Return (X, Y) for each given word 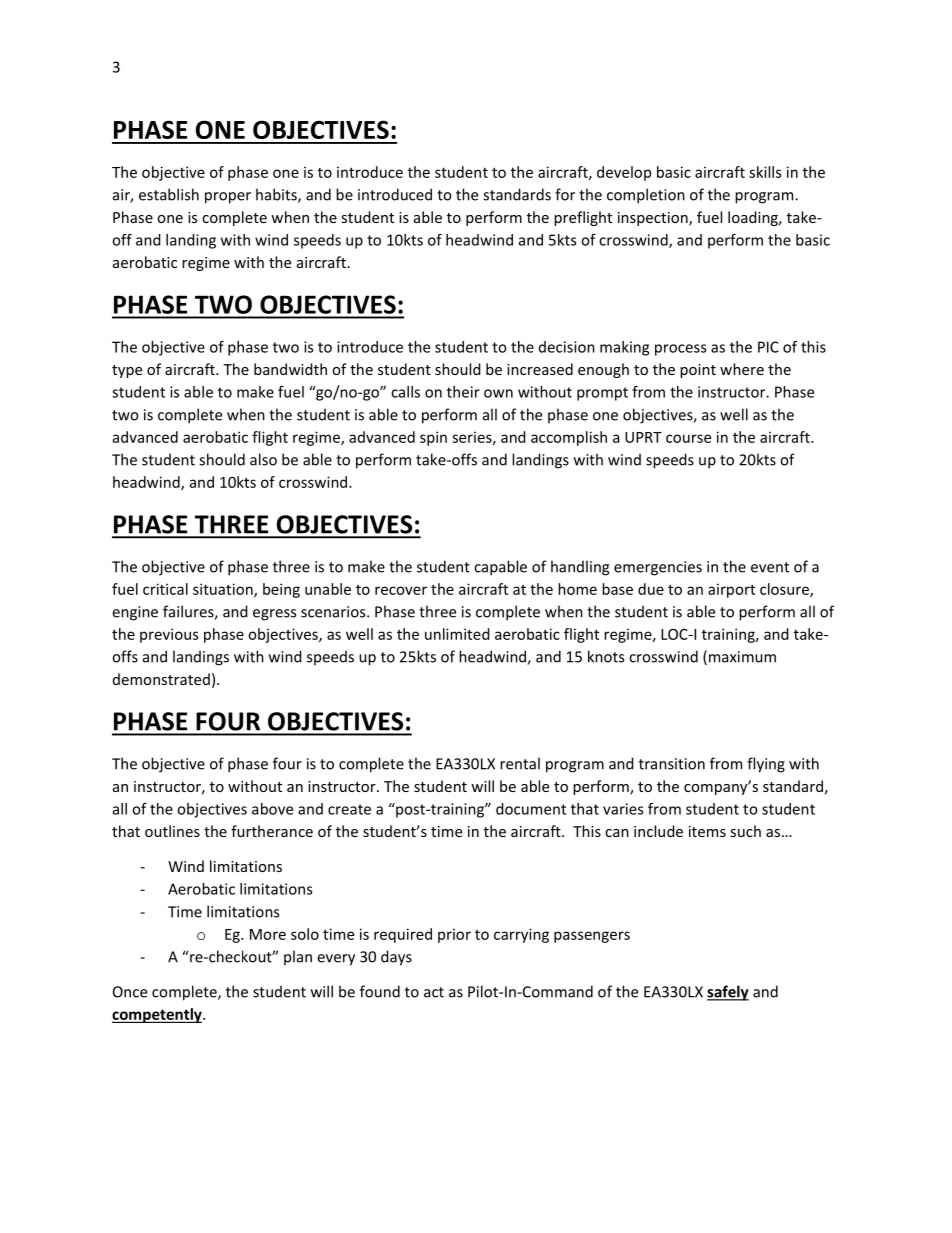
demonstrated (161, 679)
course (688, 438)
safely (728, 993)
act (434, 992)
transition (672, 764)
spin (433, 438)
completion (646, 196)
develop (624, 173)
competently (158, 1015)
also (263, 459)
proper (228, 198)
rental (520, 763)
